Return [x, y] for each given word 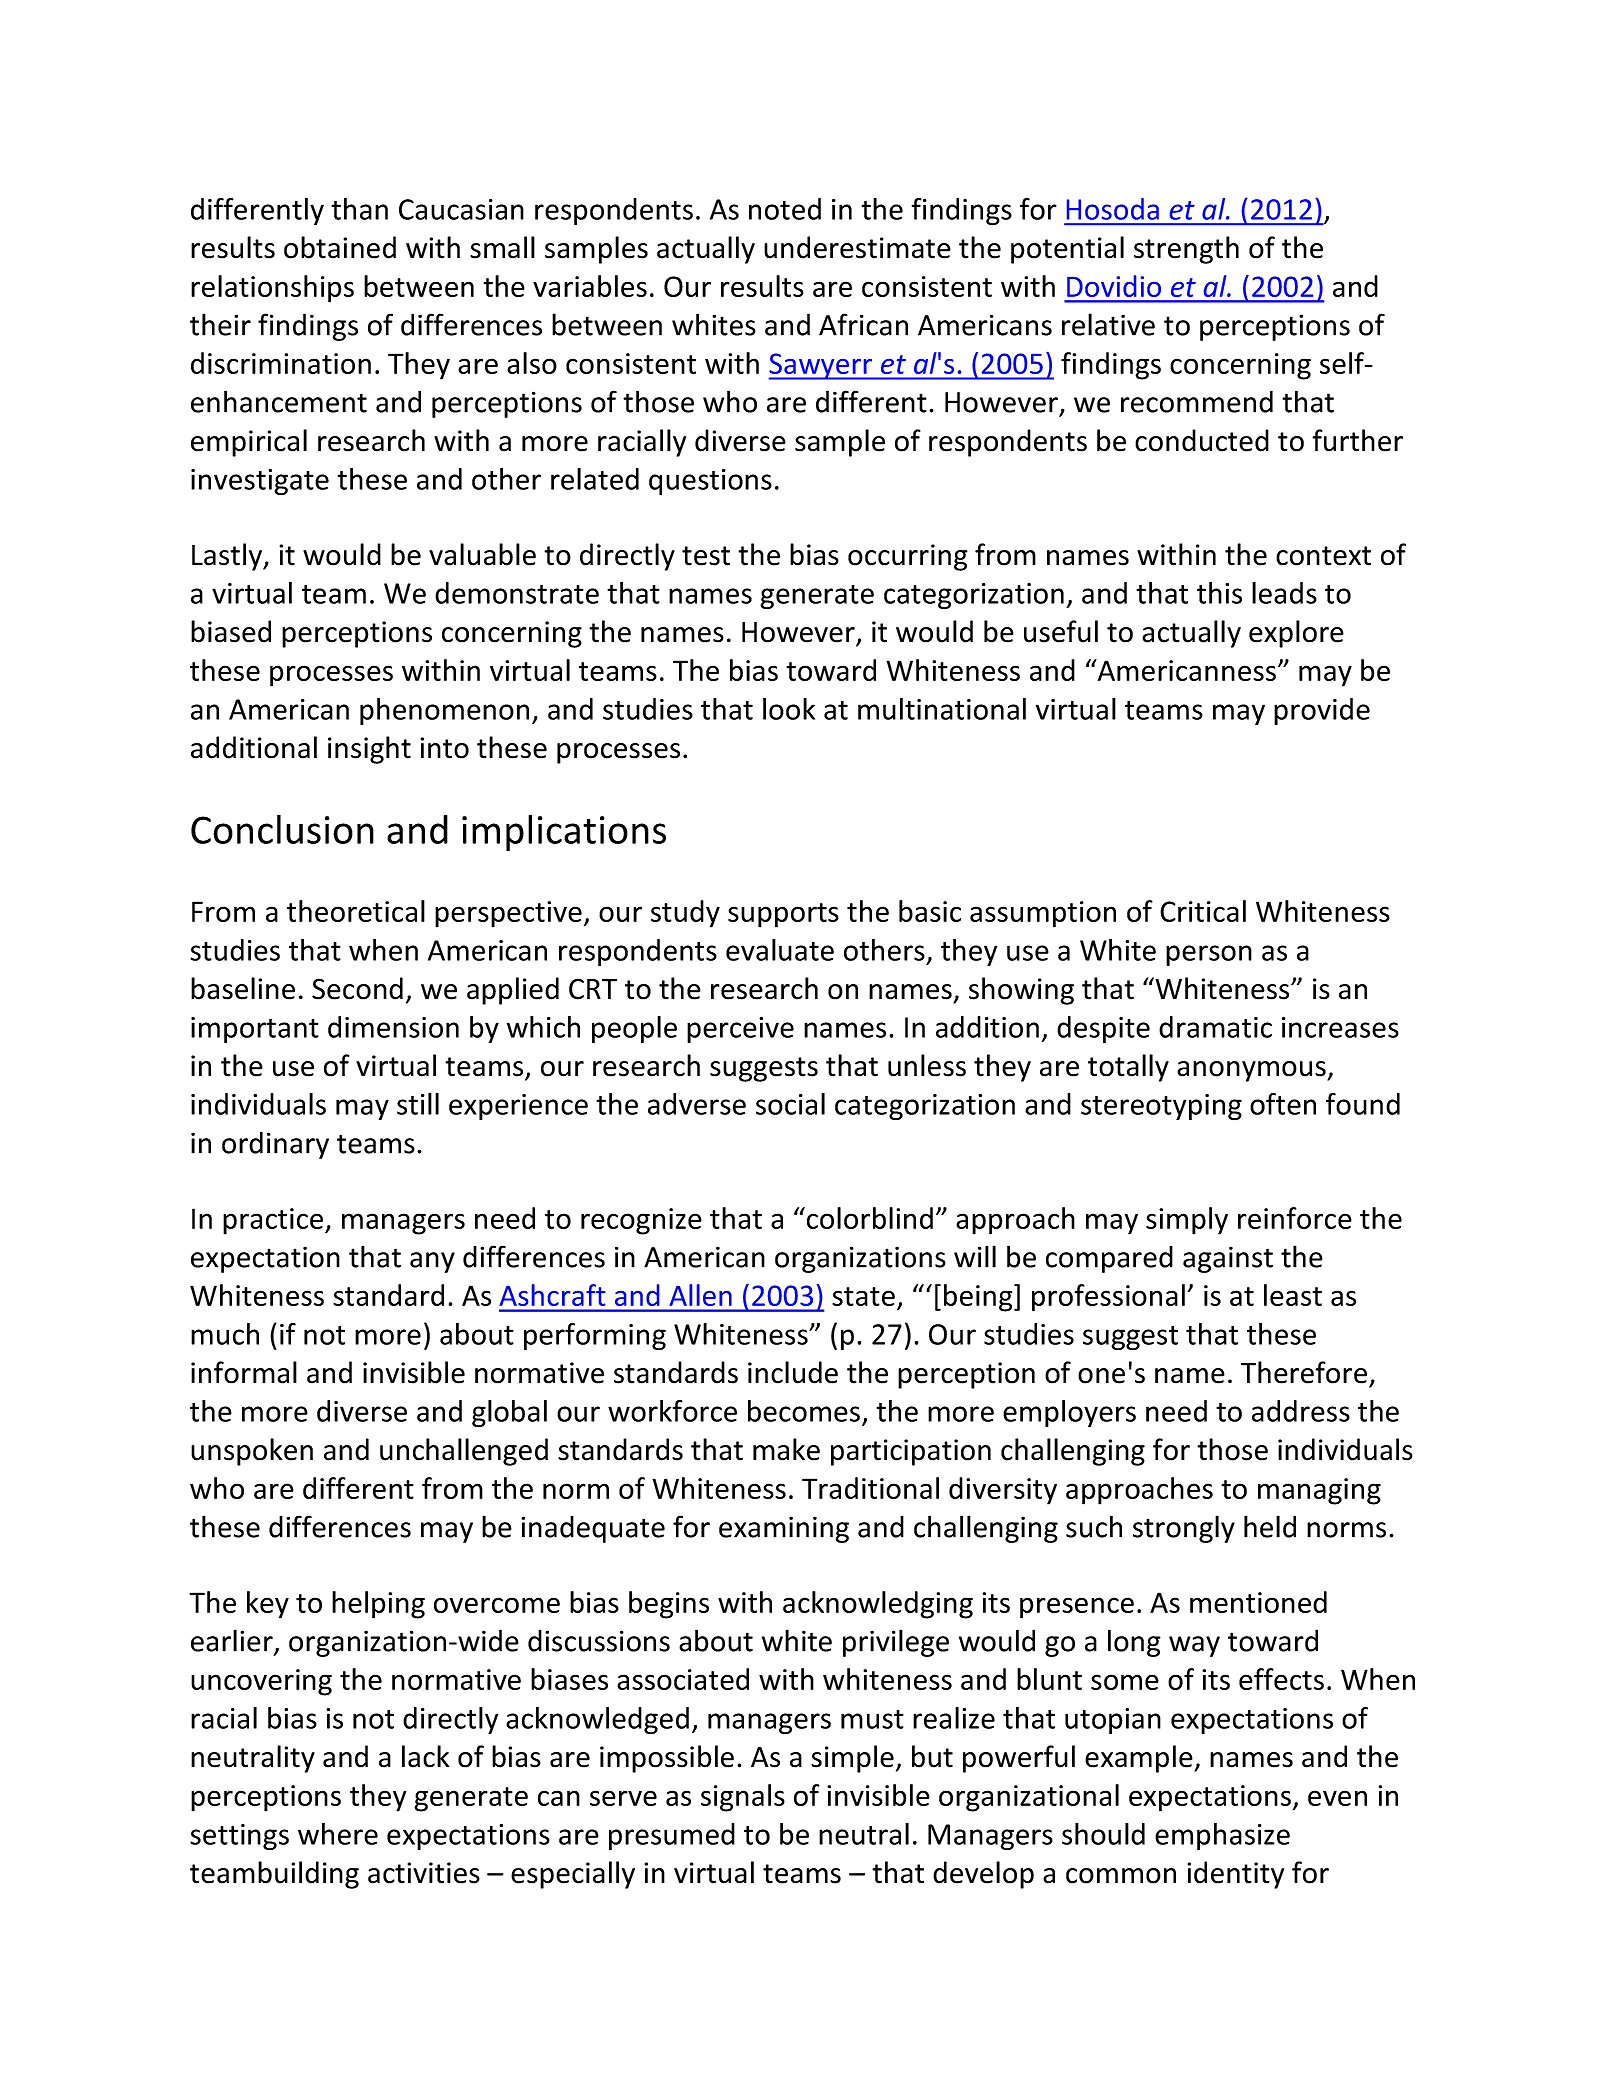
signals [743, 1798]
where [338, 1834]
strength [1186, 250]
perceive [740, 1030]
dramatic [1215, 1027]
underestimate [857, 247]
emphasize [1222, 1836]
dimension [393, 1027]
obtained [340, 247]
